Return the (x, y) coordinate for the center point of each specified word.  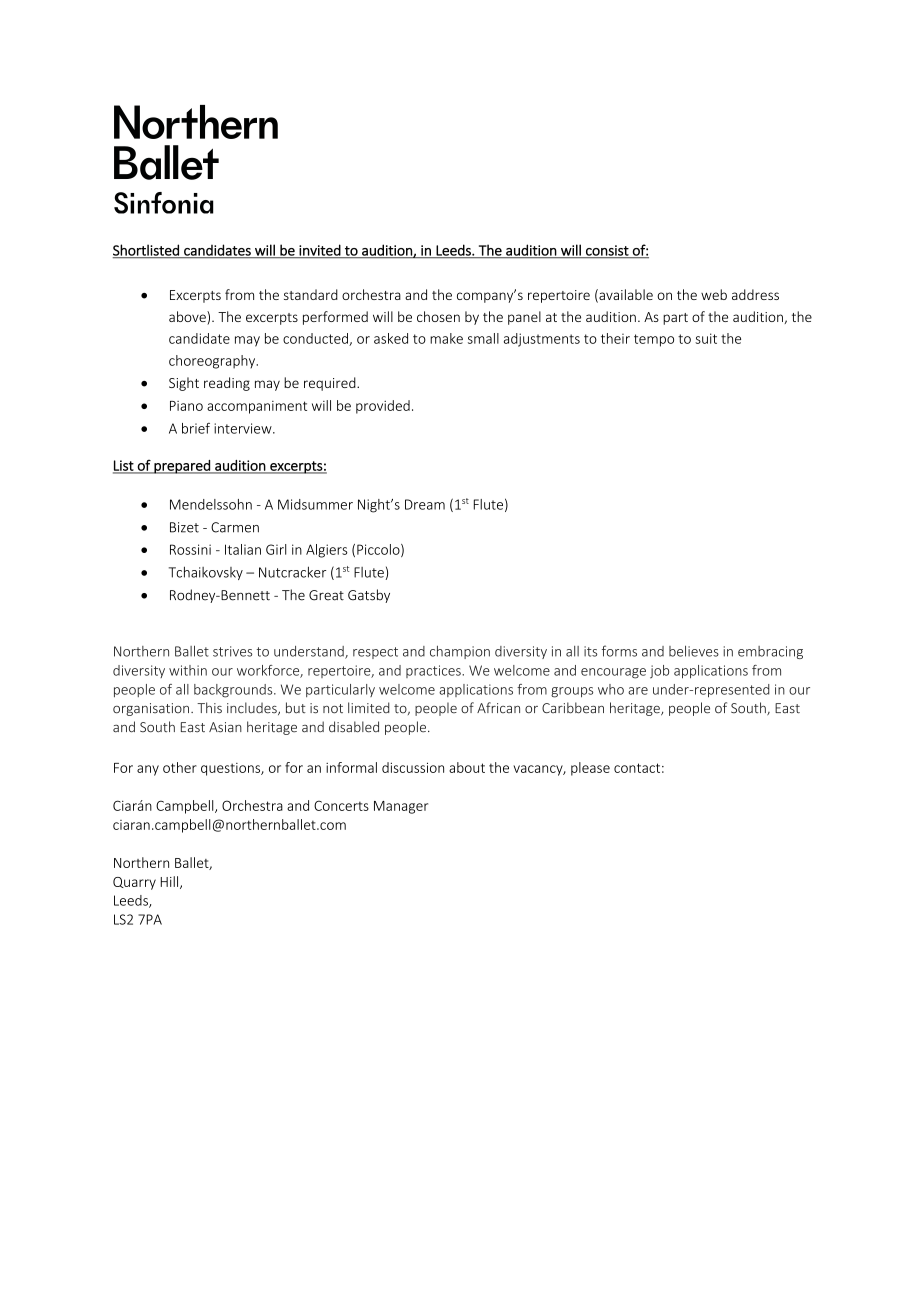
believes (694, 651)
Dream (425, 504)
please (590, 769)
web (714, 294)
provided (383, 407)
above (188, 318)
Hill (171, 882)
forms (619, 651)
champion (460, 652)
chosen (438, 316)
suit (706, 338)
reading (227, 384)
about (467, 767)
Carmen (235, 527)
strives (232, 651)
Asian (225, 727)
